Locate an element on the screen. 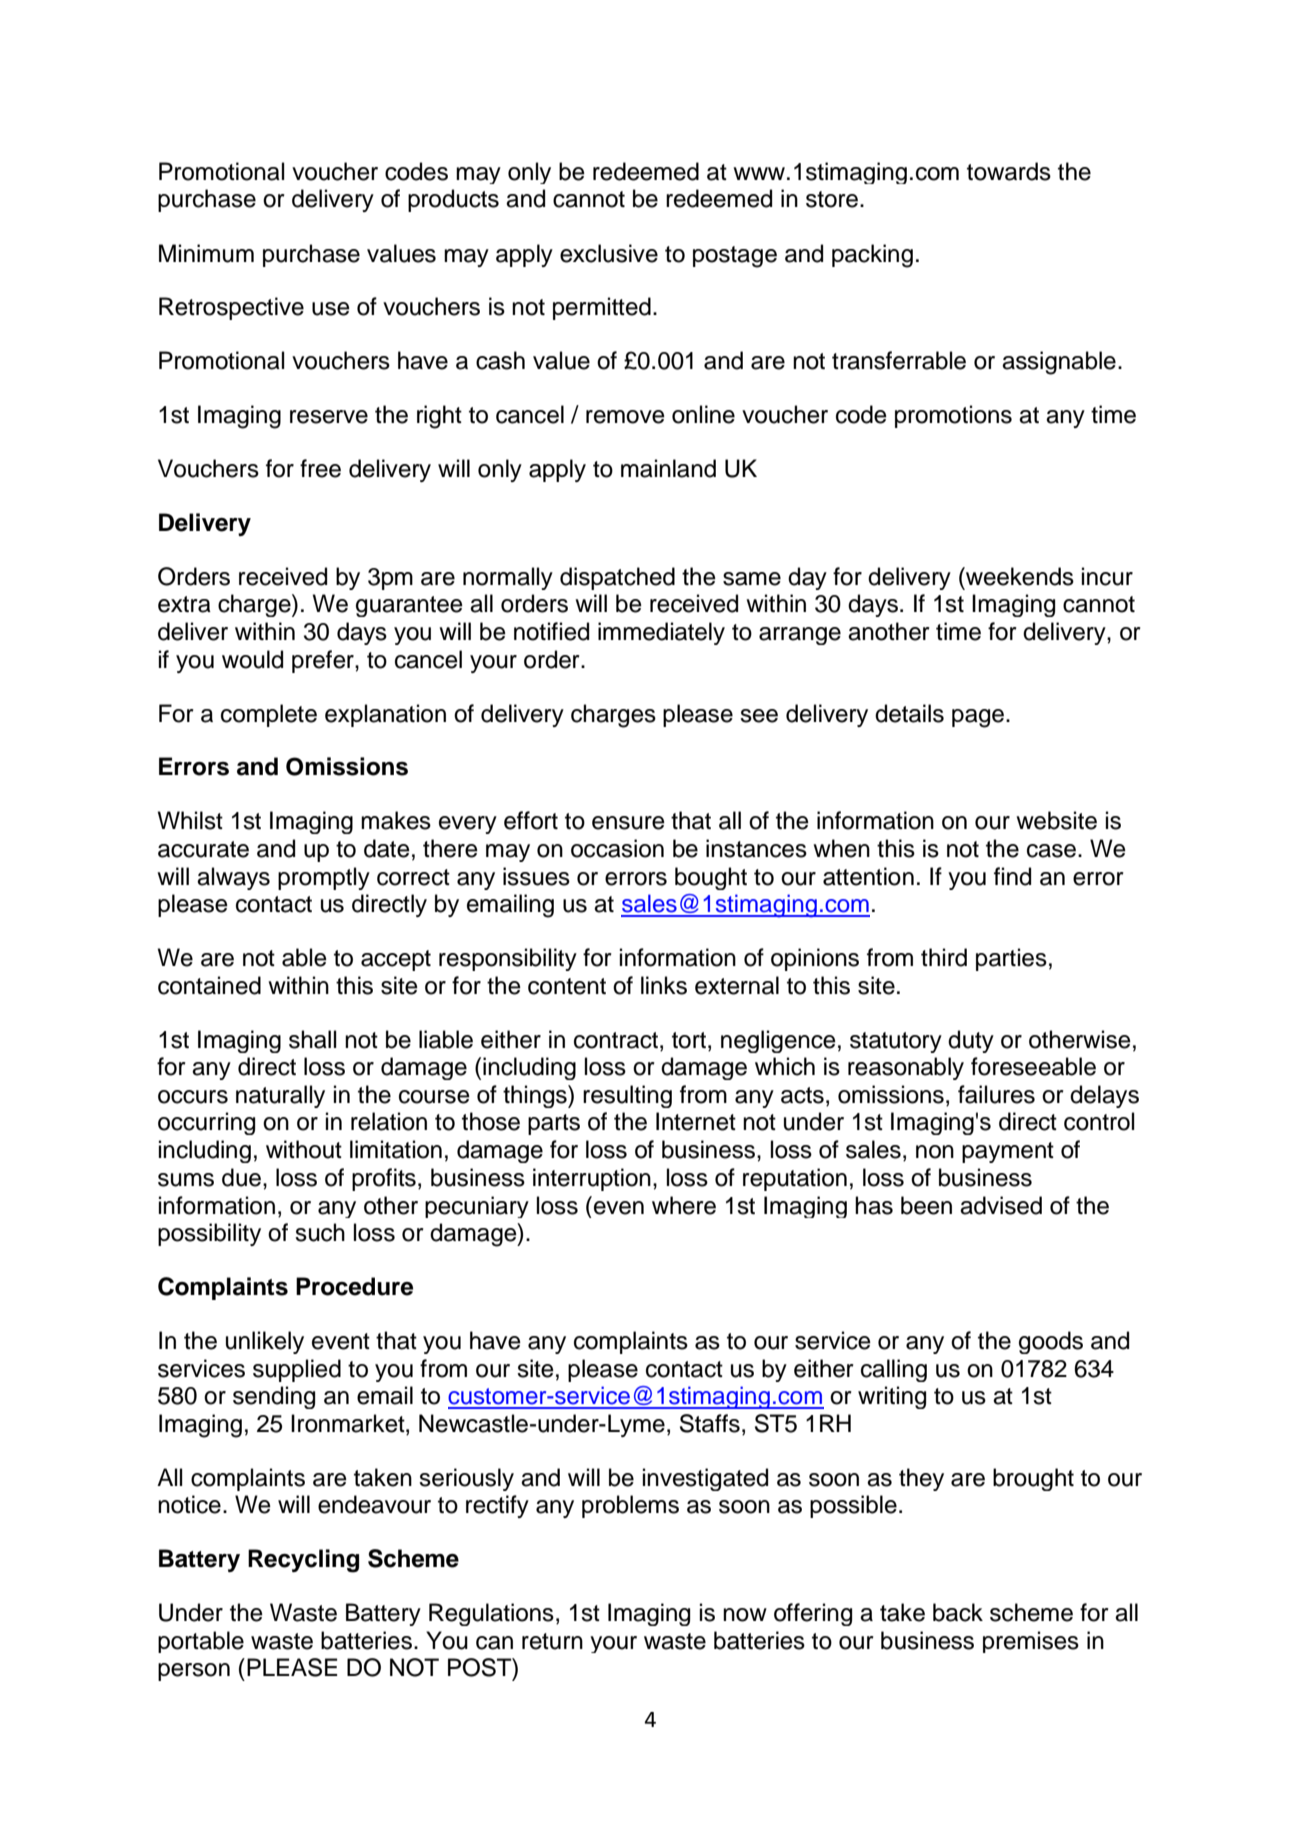 This screenshot has width=1301, height=1840. parties is located at coordinates (1011, 959).
